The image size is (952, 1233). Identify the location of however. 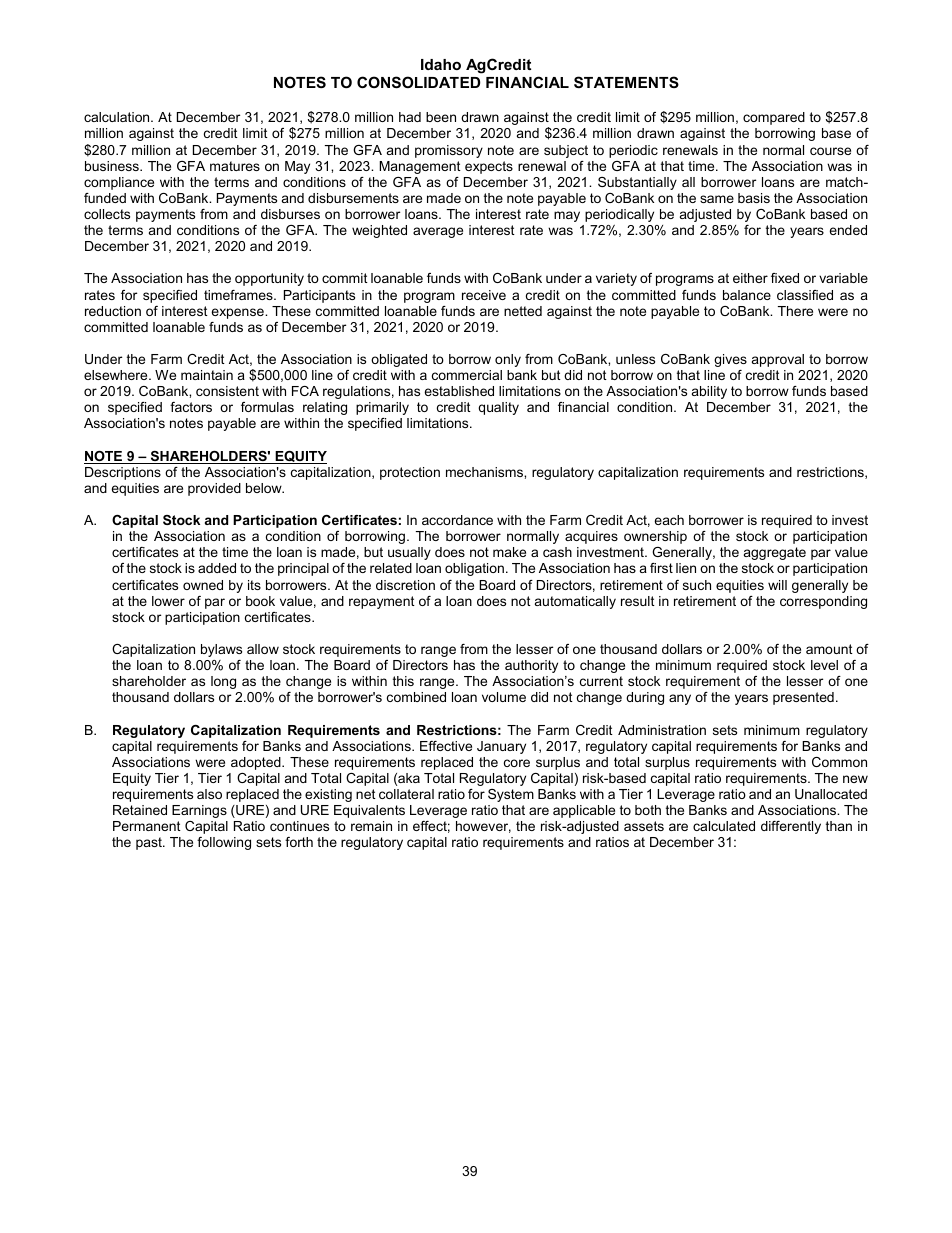
(483, 827).
